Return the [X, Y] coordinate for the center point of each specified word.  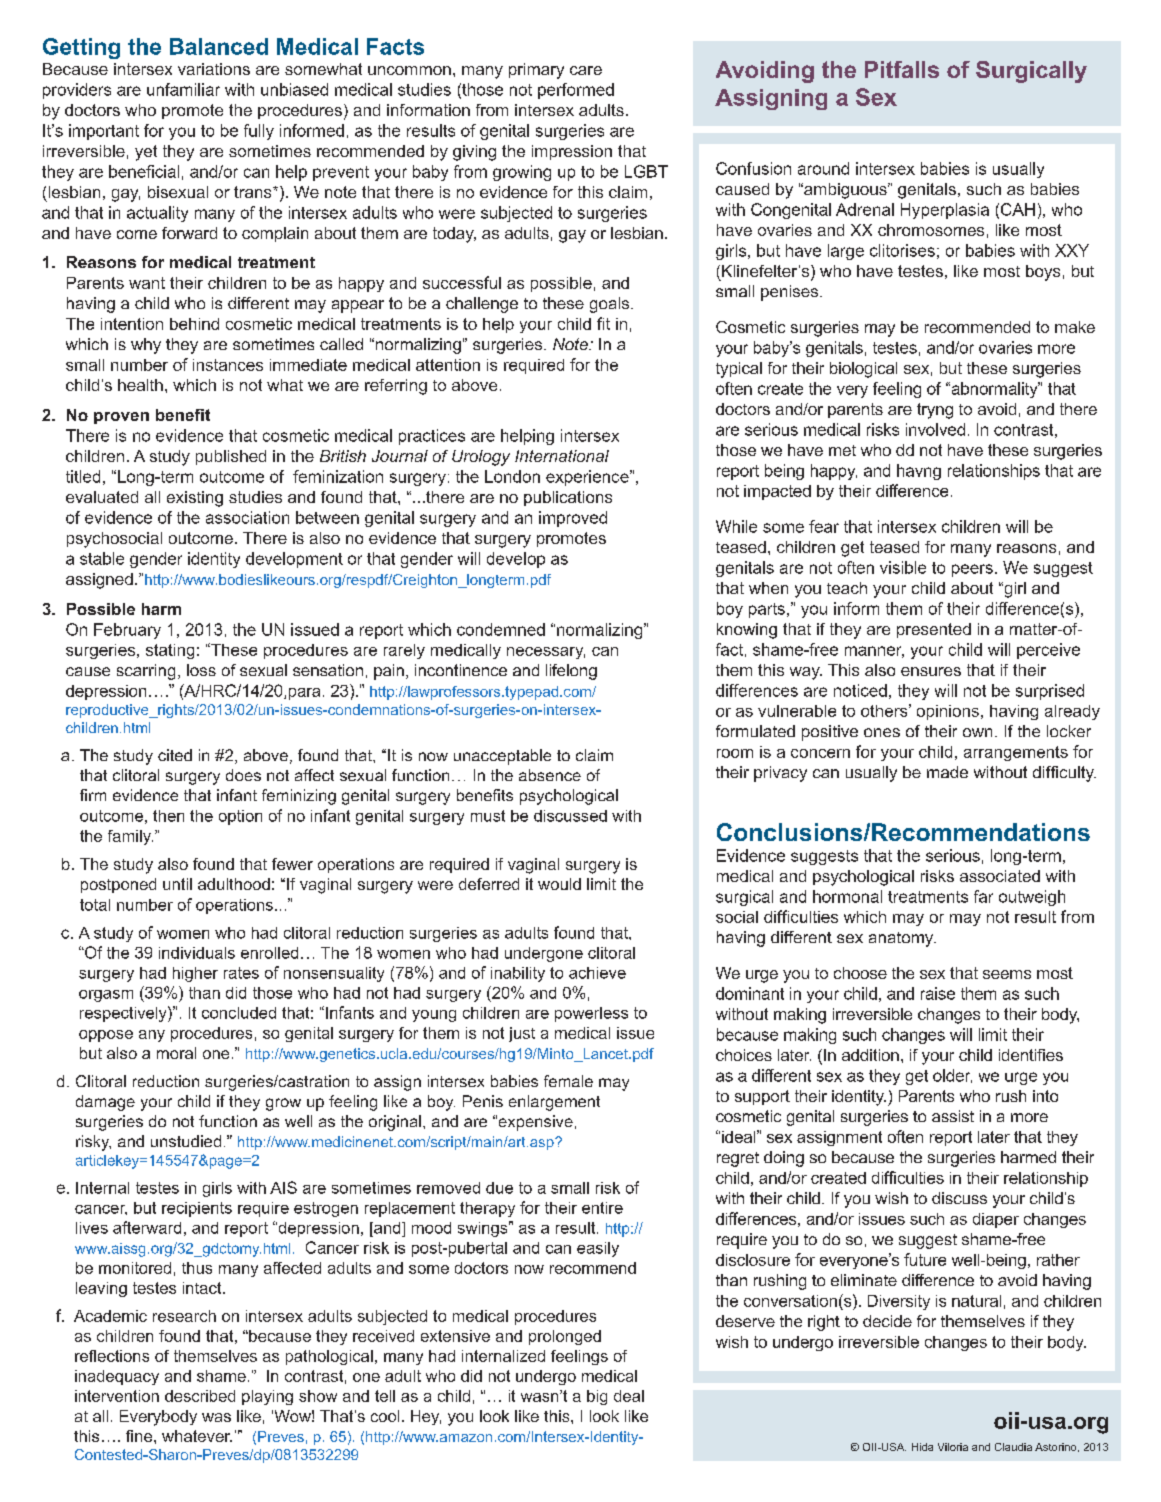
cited [175, 755]
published [231, 457]
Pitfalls [902, 69]
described [200, 1396]
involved [935, 429]
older [952, 1076]
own [977, 732]
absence [550, 775]
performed [576, 91]
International [562, 456]
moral [176, 1053]
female [568, 1081]
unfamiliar [183, 89]
